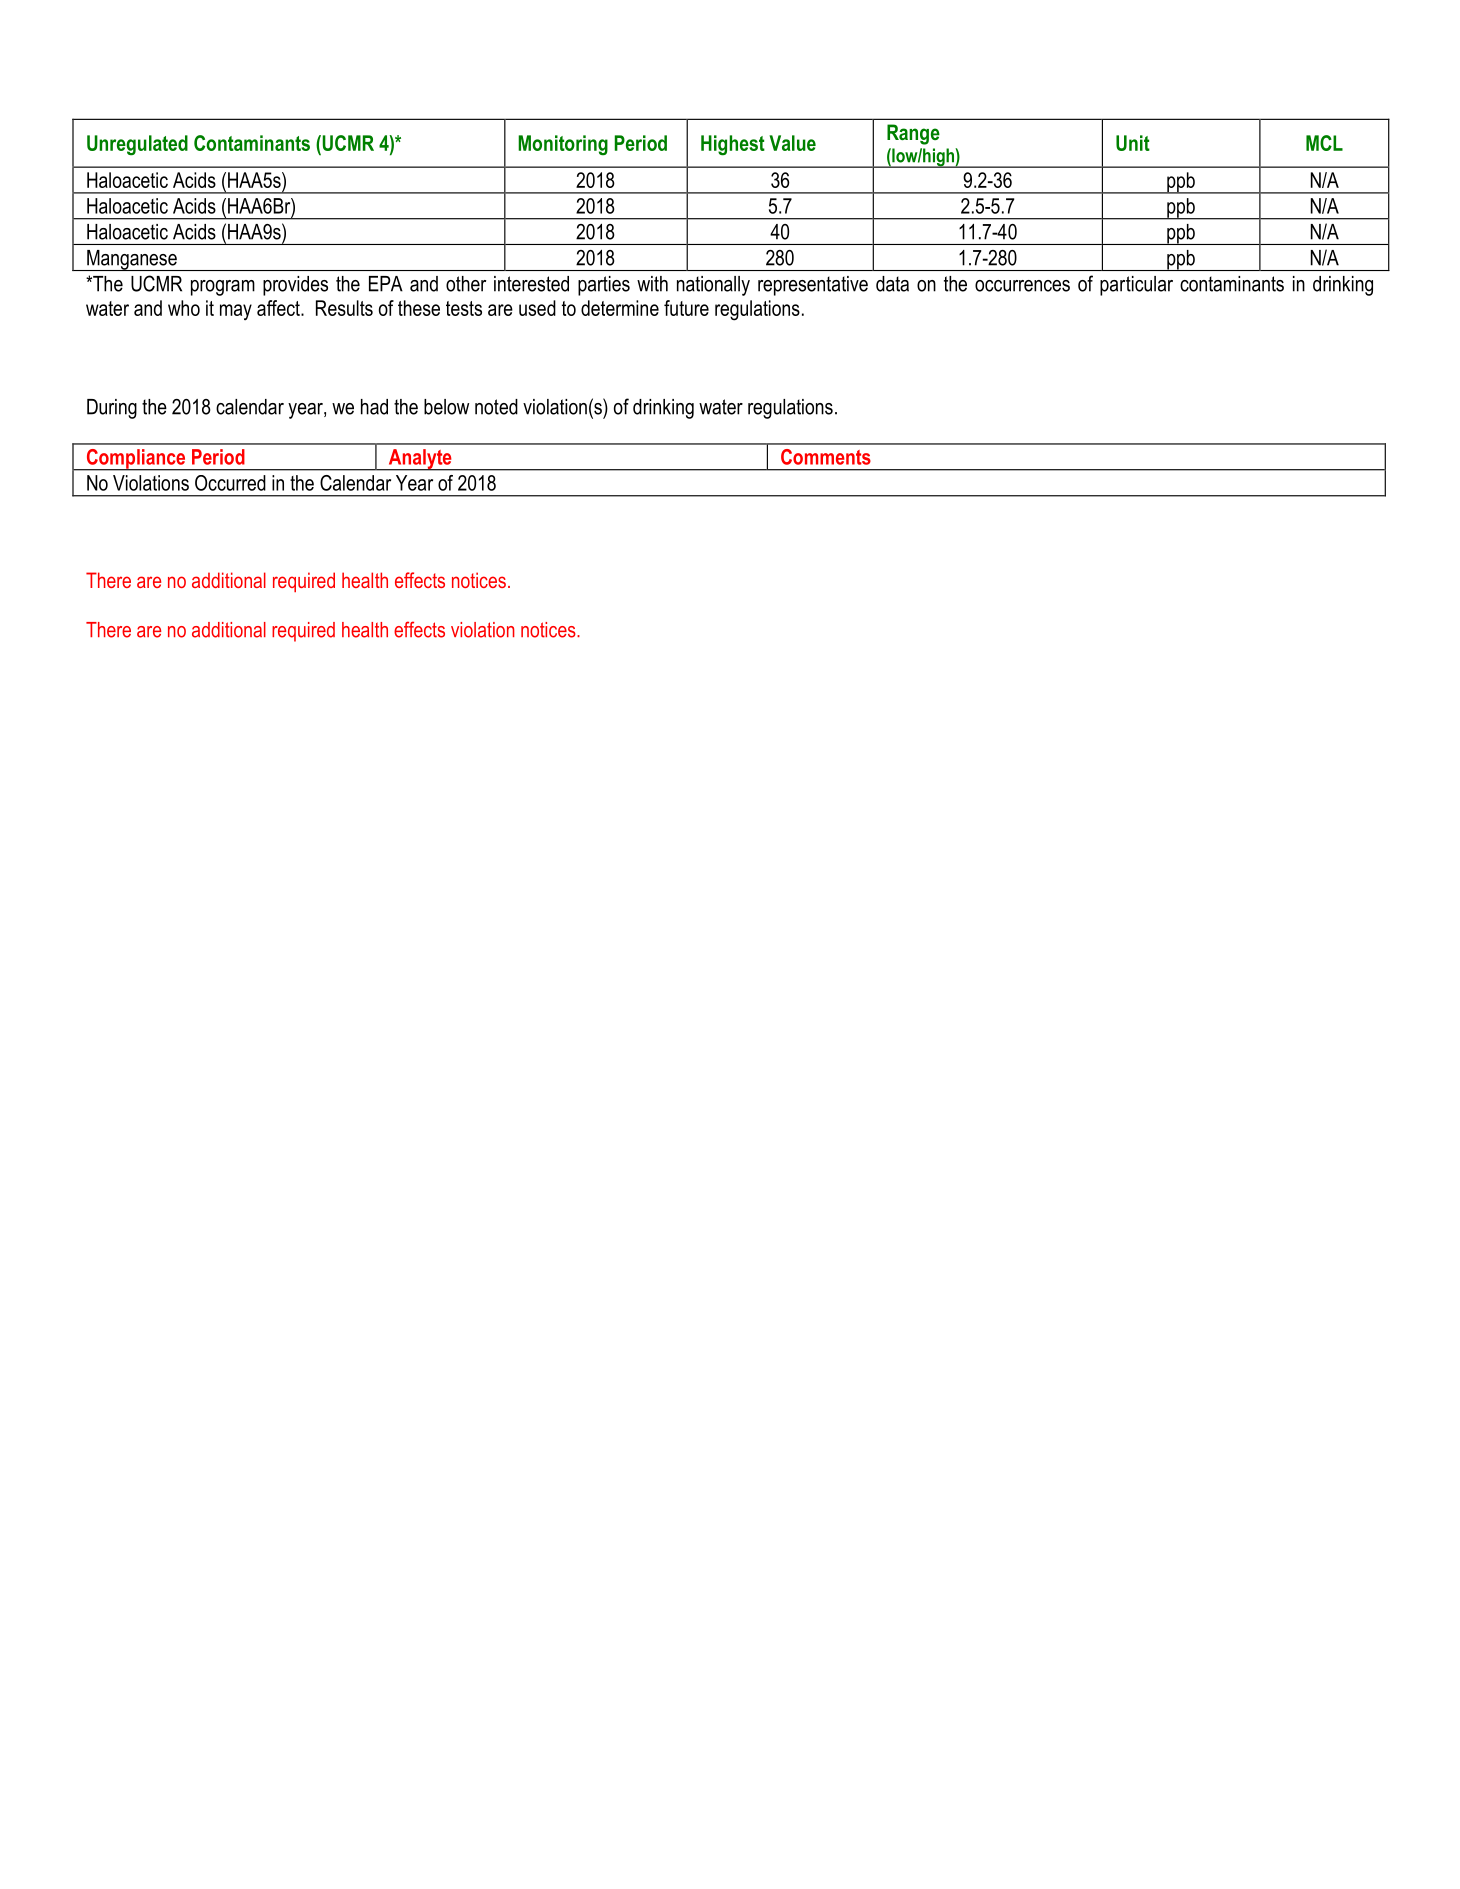 Image resolution: width=1460 pixels, height=1889 pixels. I want to click on particular, so click(1136, 286).
